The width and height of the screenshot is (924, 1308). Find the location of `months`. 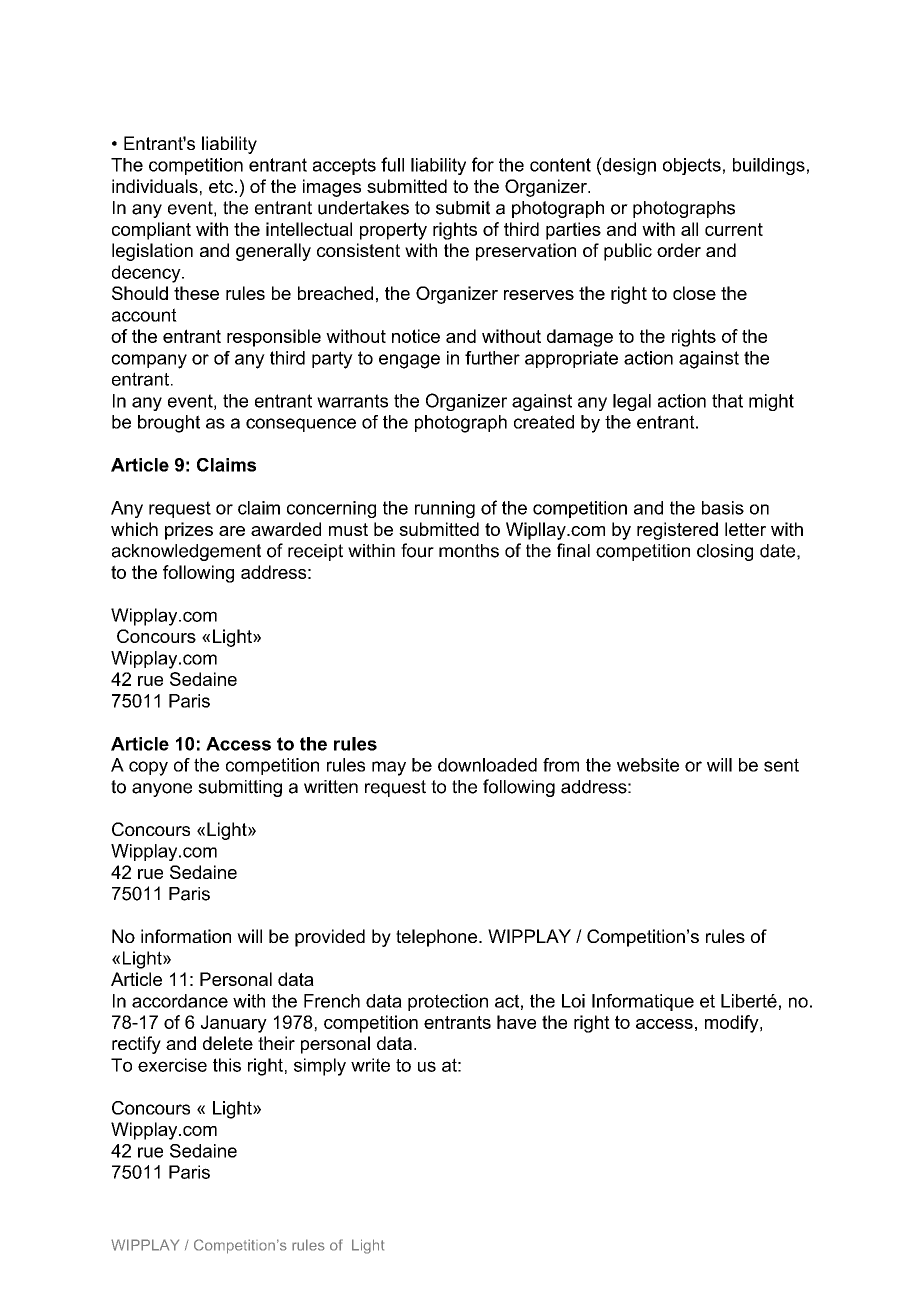

months is located at coordinates (469, 551).
